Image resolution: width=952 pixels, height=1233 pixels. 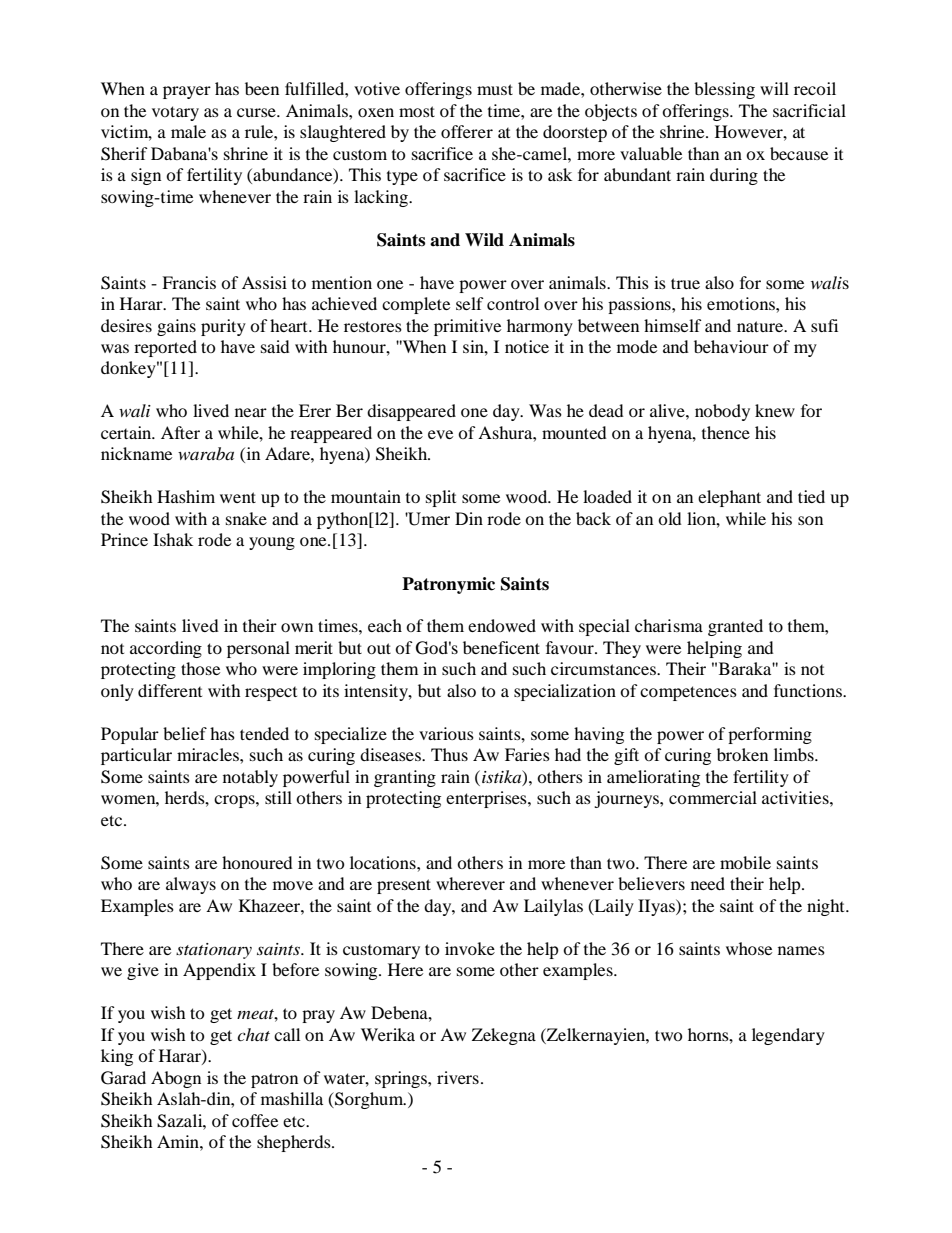 What do you see at coordinates (745, 862) in the document?
I see `mobile` at bounding box center [745, 862].
